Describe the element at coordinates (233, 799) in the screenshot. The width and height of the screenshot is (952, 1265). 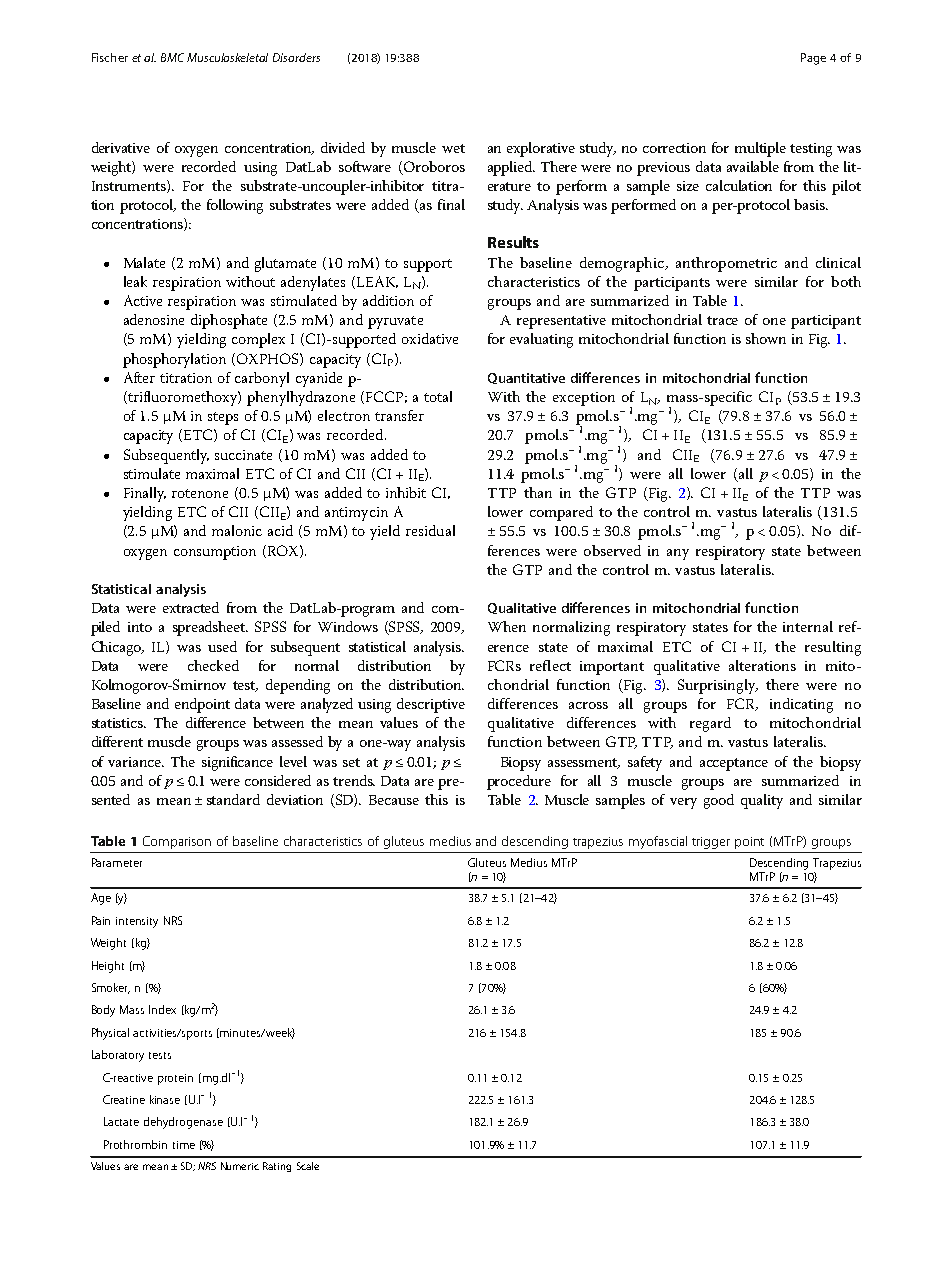
I see `standard` at that location.
